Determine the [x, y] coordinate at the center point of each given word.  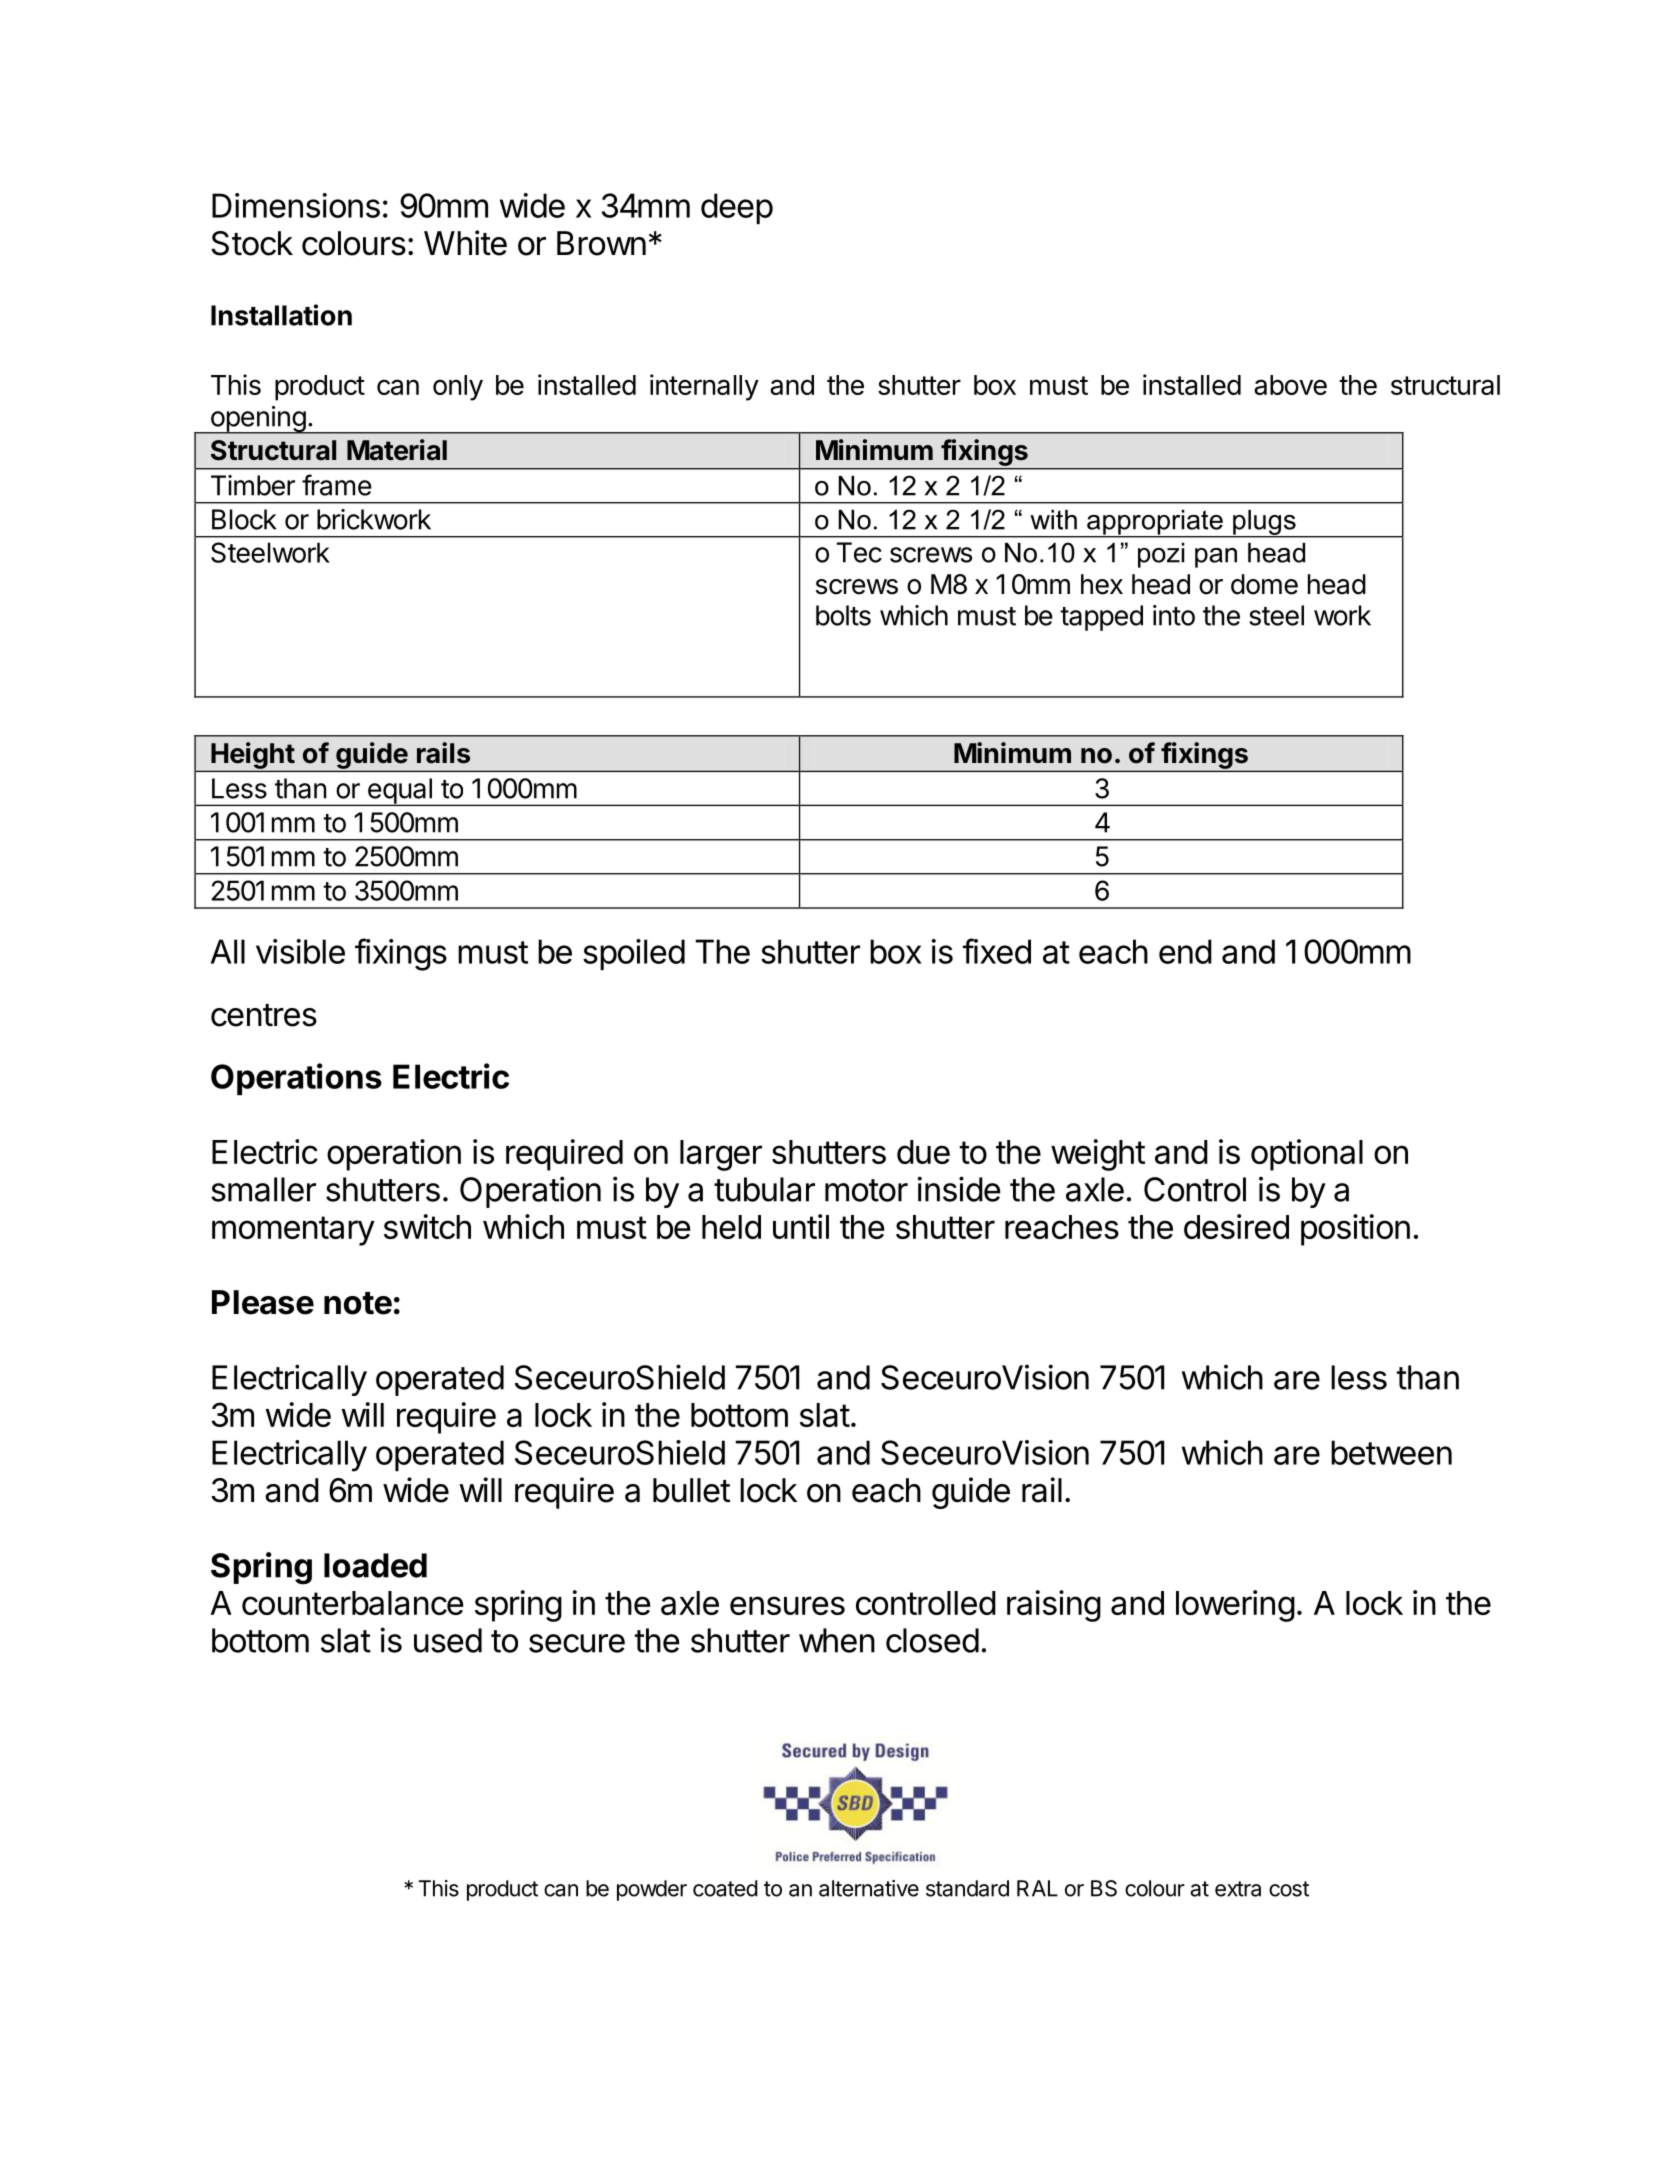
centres [264, 1015]
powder [652, 1890]
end [1185, 951]
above [1290, 385]
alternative [869, 1888]
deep [737, 208]
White [465, 243]
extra [1238, 1889]
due [923, 1152]
